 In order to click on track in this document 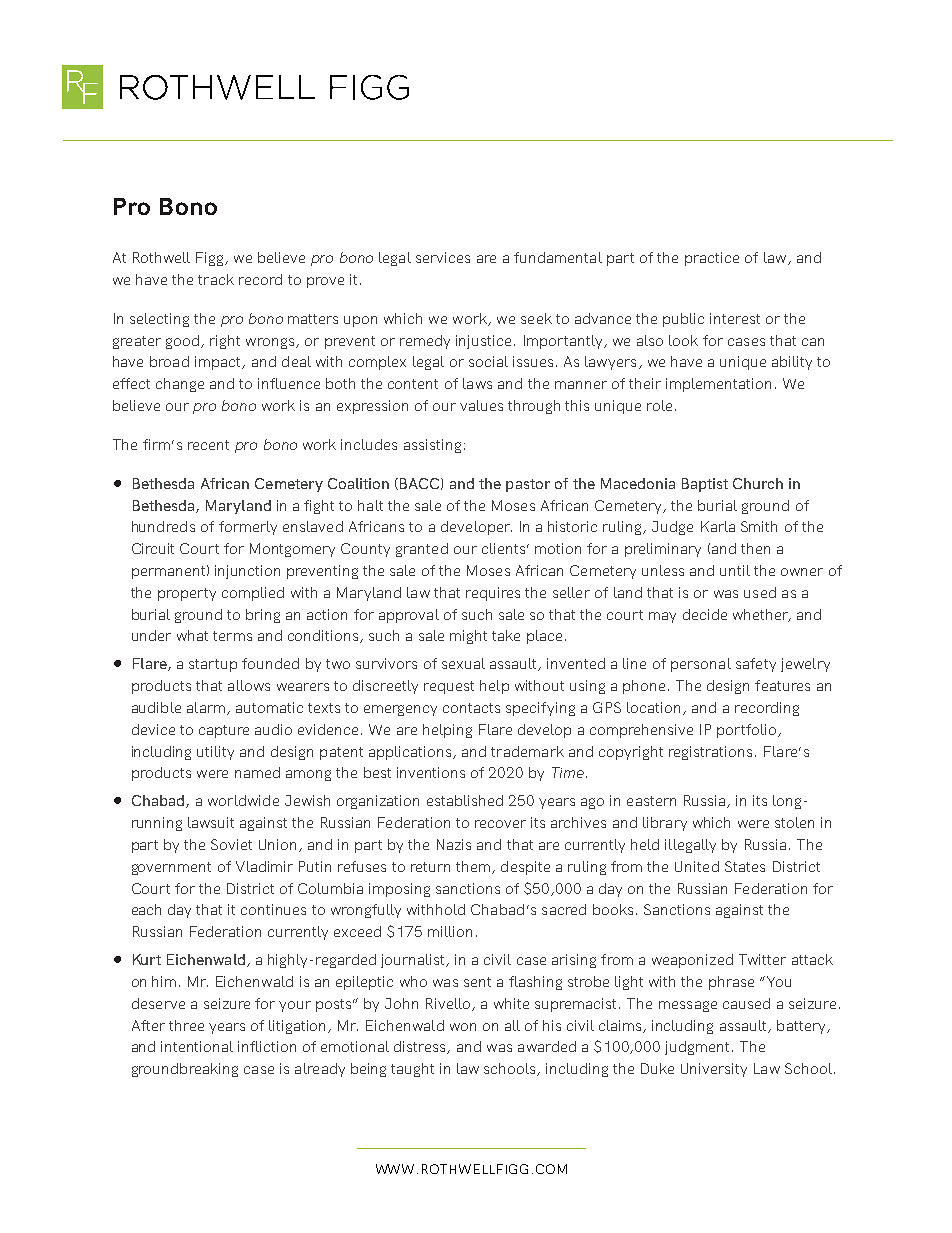, I will do `click(216, 279)`.
